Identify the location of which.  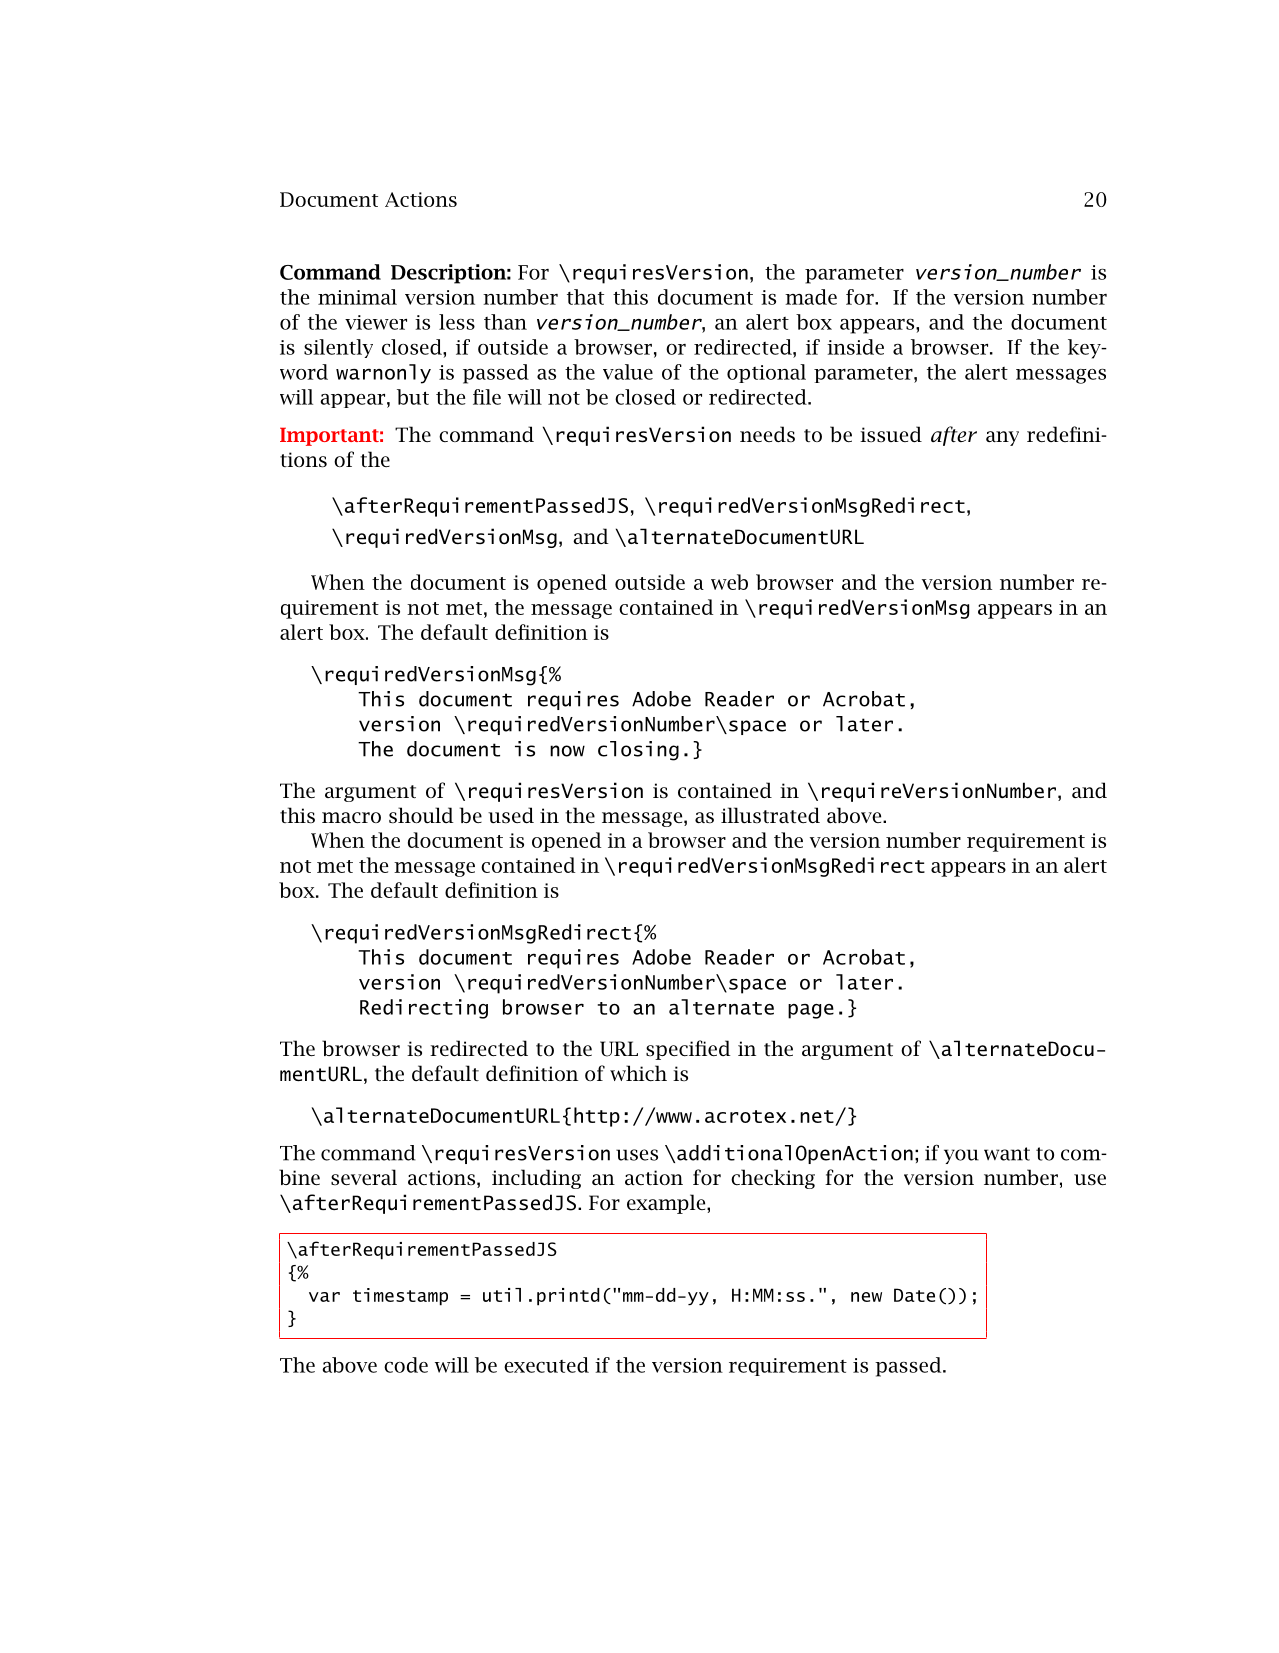
(638, 1073).
